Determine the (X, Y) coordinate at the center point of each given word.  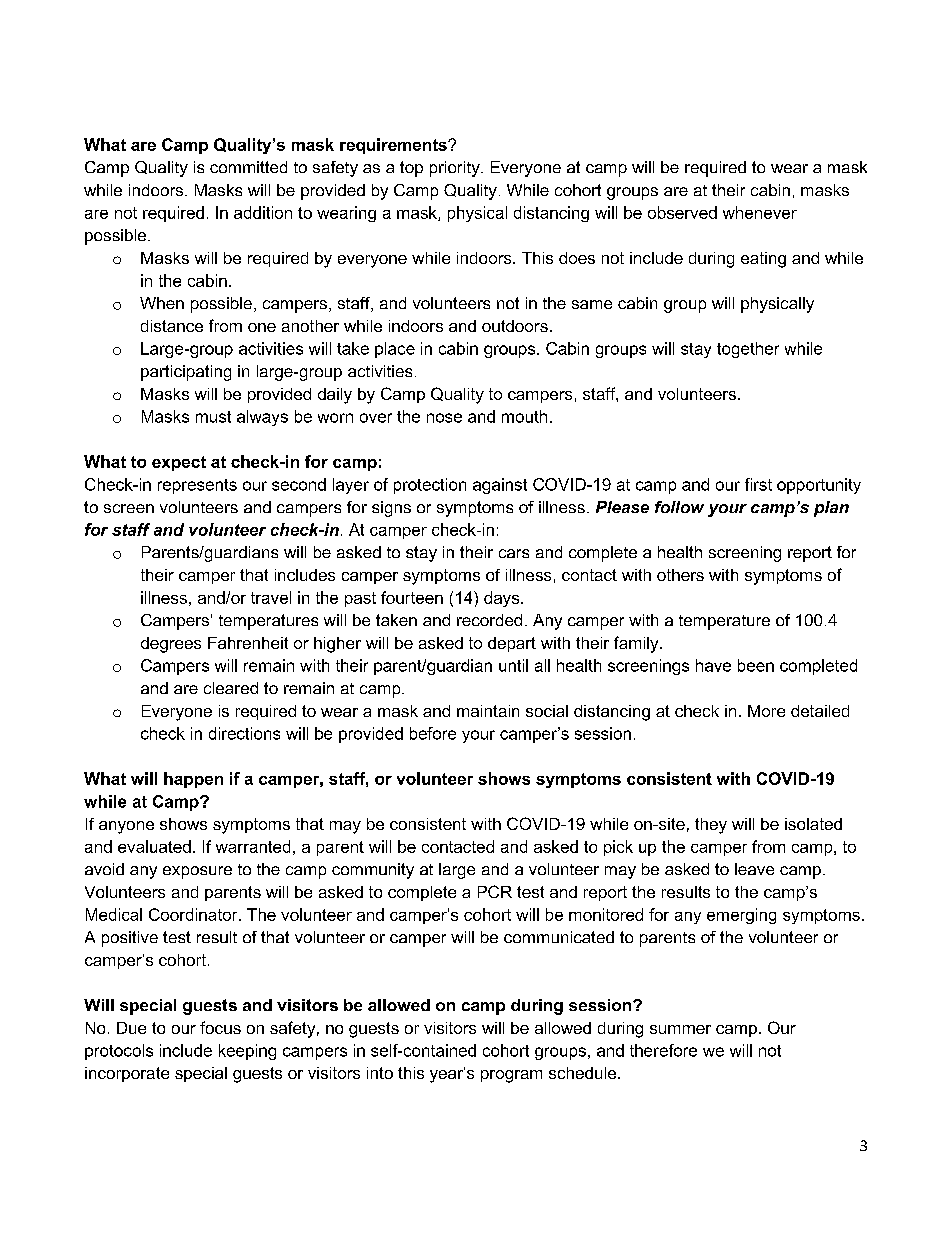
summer (680, 1029)
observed (682, 212)
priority (456, 169)
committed (248, 167)
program (511, 1076)
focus (220, 1027)
